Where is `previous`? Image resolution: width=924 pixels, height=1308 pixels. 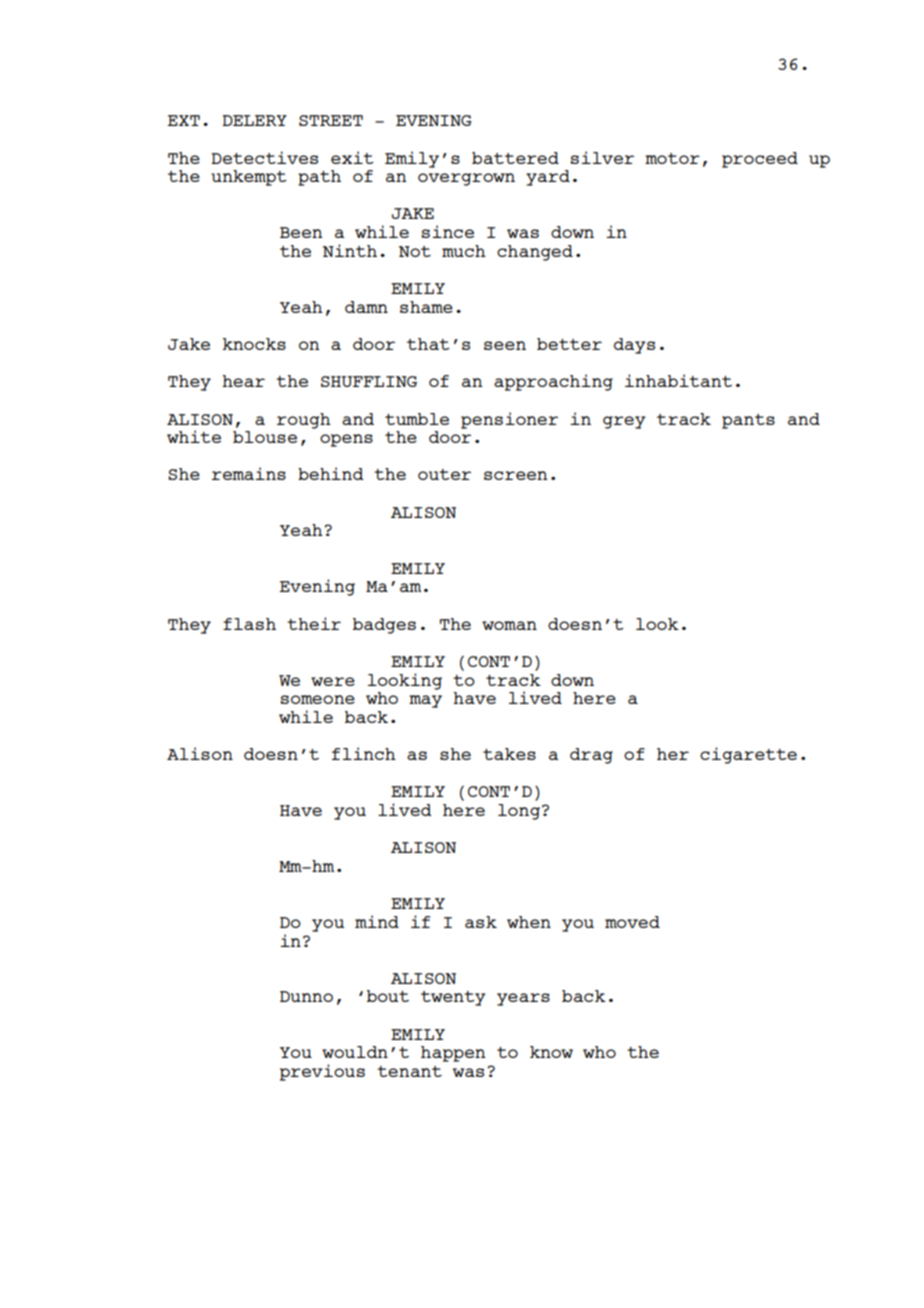
previous is located at coordinates (322, 1072).
